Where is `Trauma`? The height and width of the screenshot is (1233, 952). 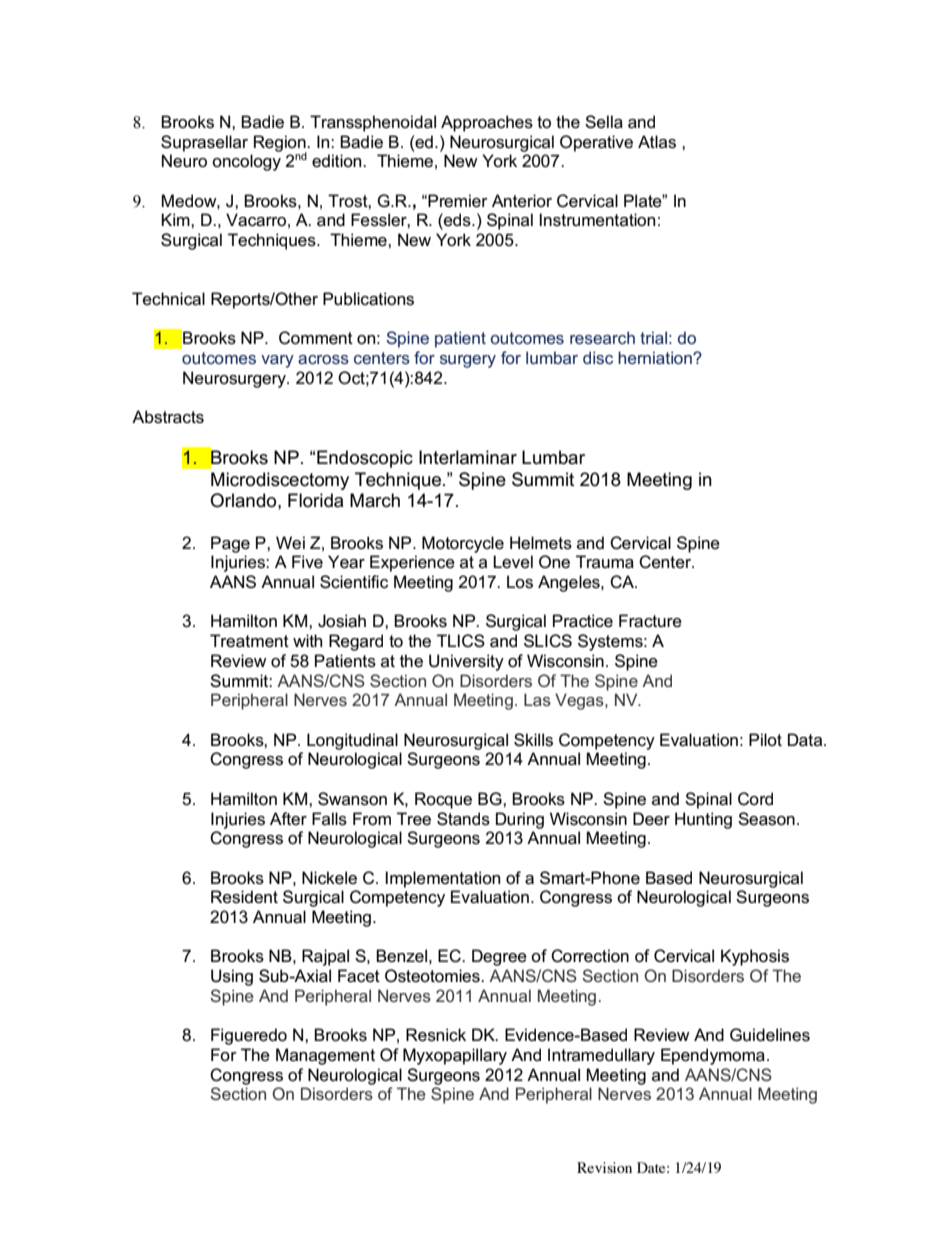
Trauma is located at coordinates (605, 562).
